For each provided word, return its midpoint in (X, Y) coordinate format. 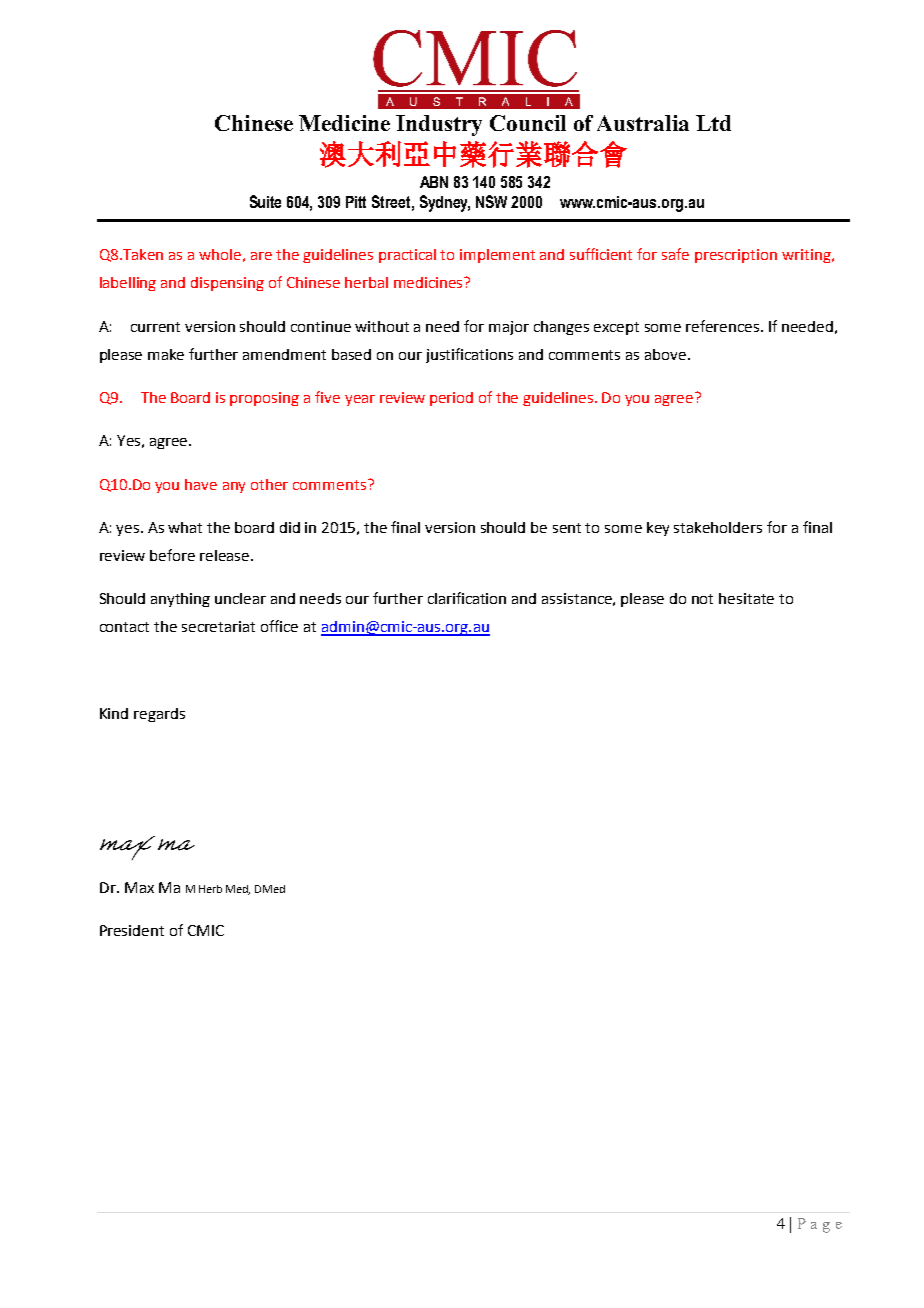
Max (139, 887)
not (702, 599)
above (665, 354)
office (279, 626)
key (658, 529)
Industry (439, 125)
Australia (643, 123)
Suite (265, 201)
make (166, 354)
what (185, 527)
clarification (467, 598)
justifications (469, 355)
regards (159, 715)
